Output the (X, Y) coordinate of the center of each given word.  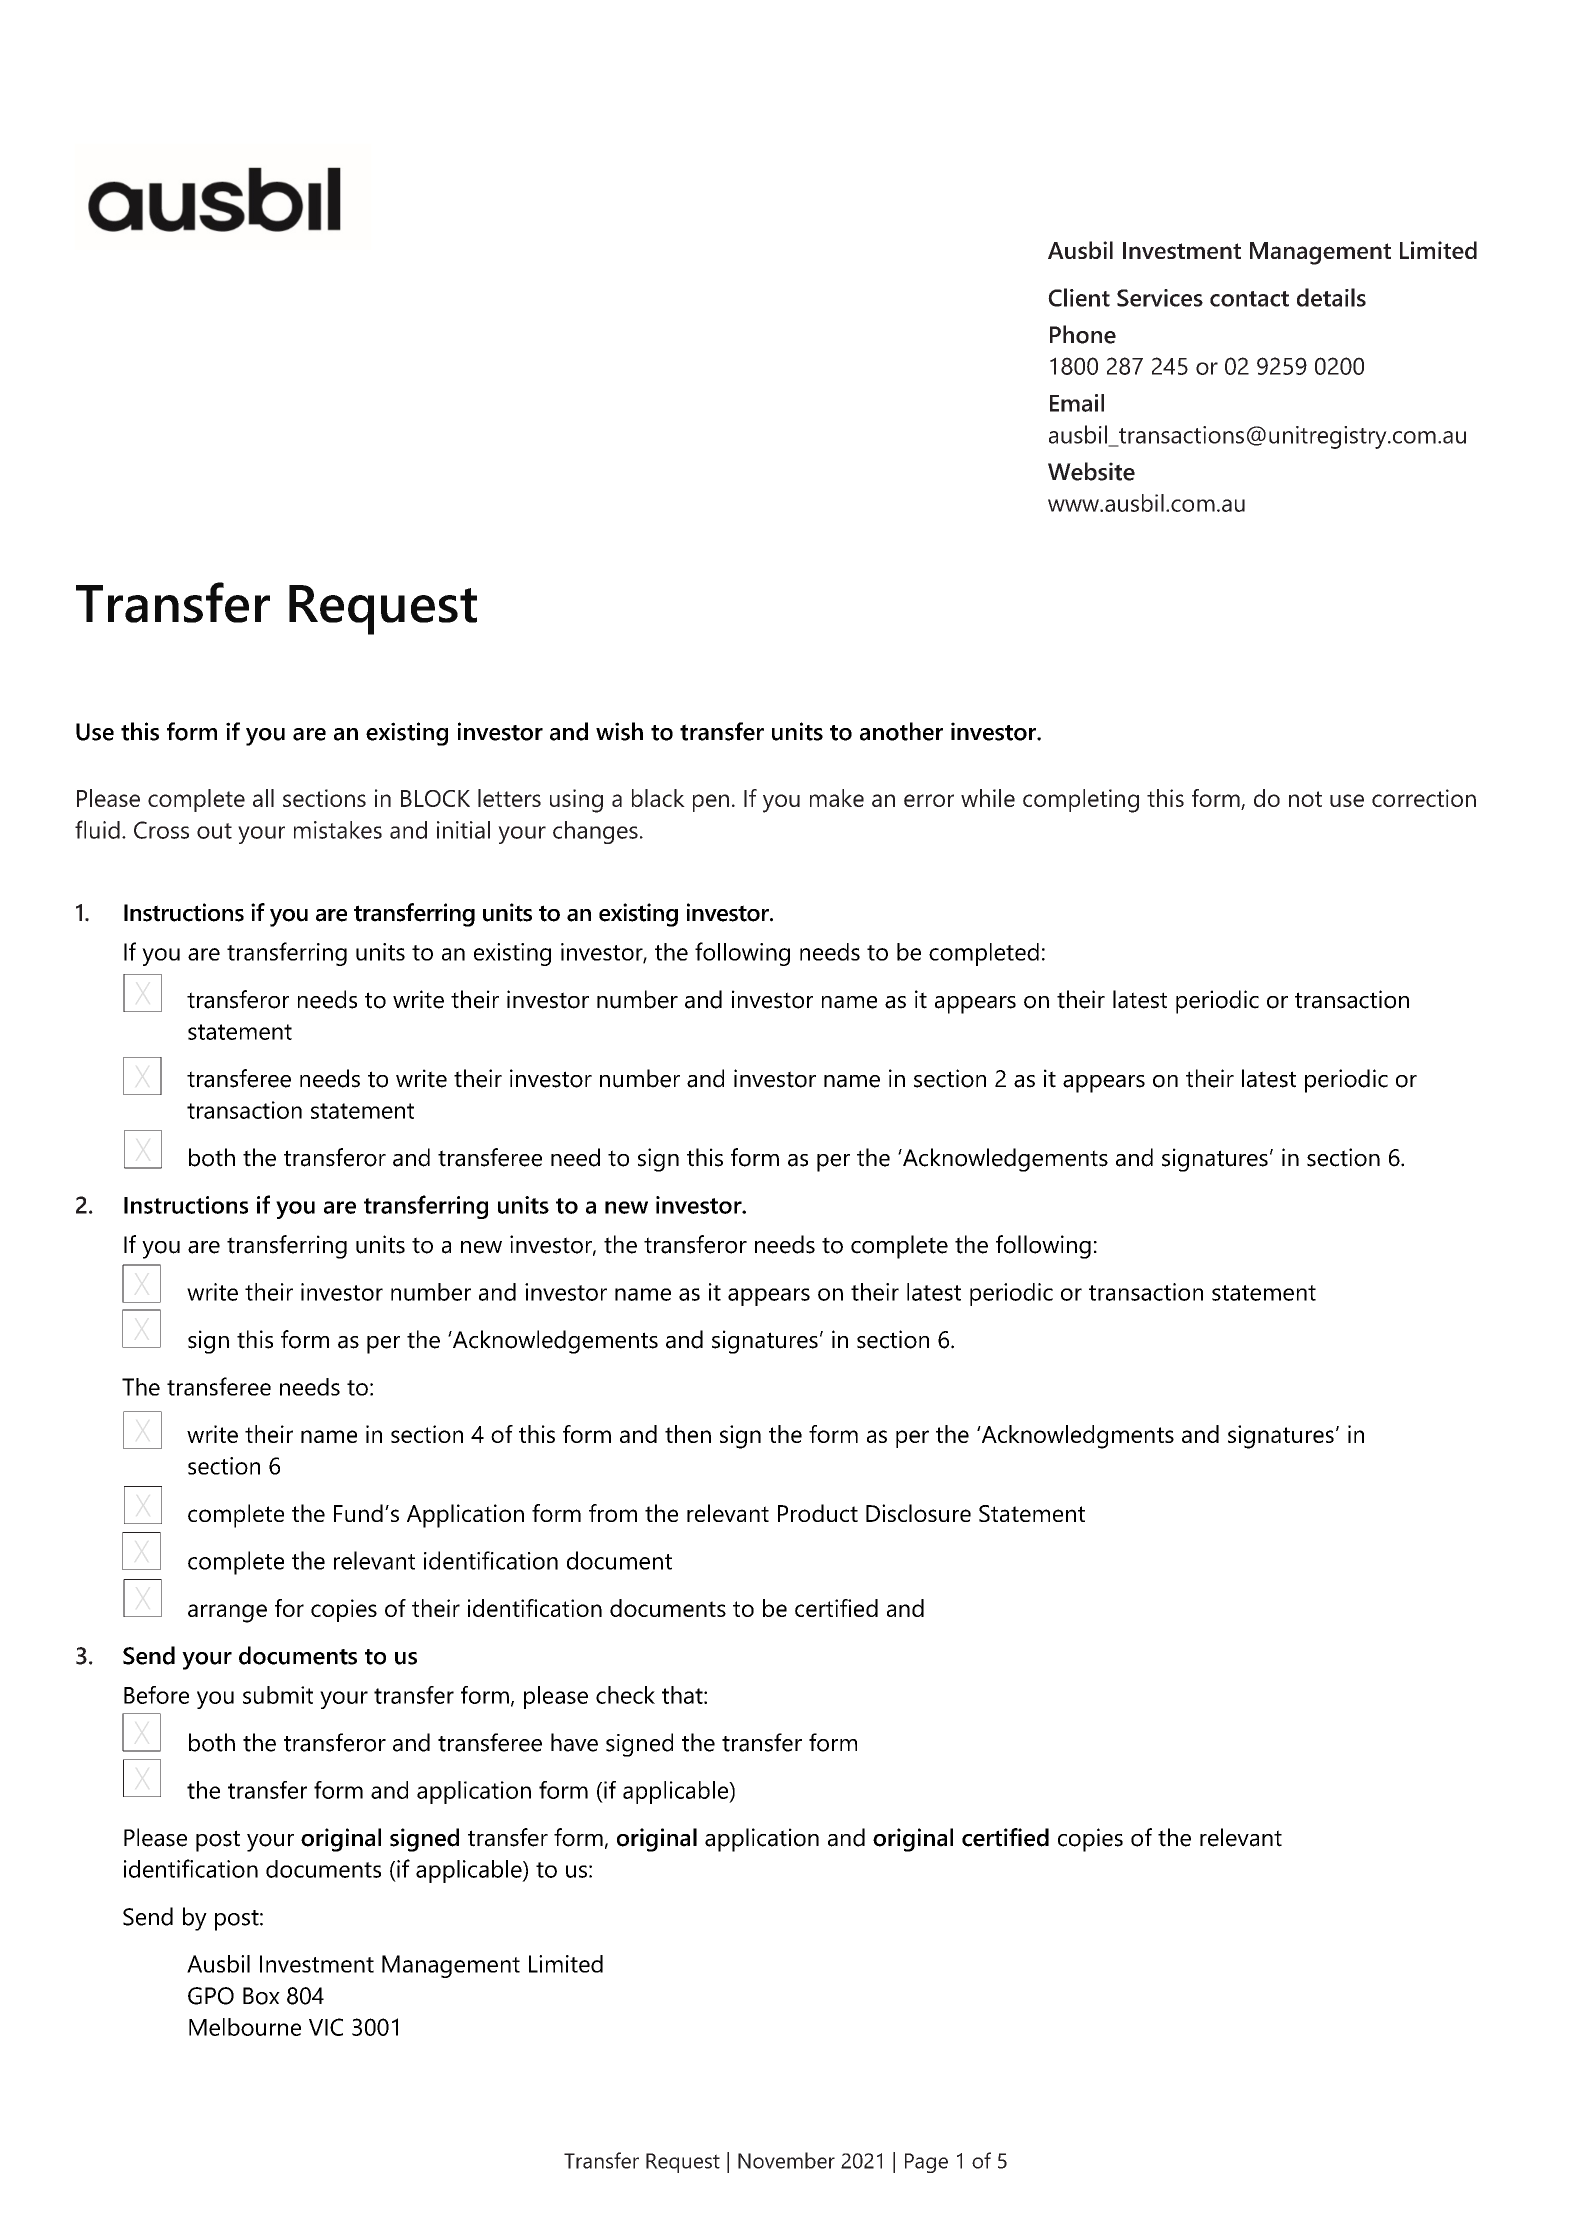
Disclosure (918, 1513)
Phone (1083, 334)
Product (818, 1513)
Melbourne (245, 2027)
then (688, 1434)
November (786, 2160)
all (263, 798)
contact (1249, 299)
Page (926, 2163)
